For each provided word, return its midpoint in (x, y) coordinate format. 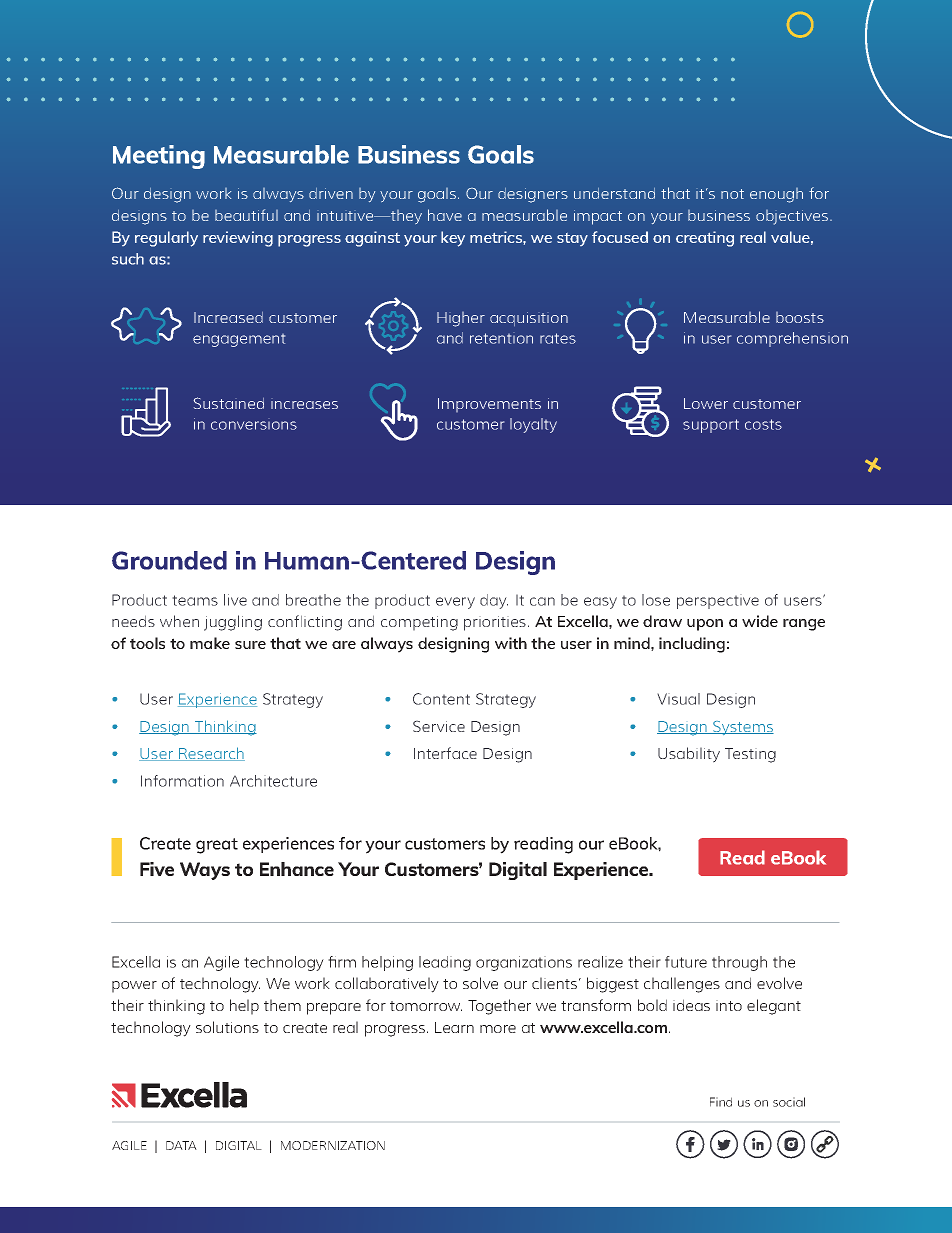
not (732, 194)
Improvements (489, 405)
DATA (181, 1145)
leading (445, 963)
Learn (454, 1027)
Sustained (229, 403)
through (739, 963)
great (217, 846)
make (210, 643)
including (692, 645)
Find (721, 1102)
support (711, 426)
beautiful (246, 215)
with (511, 643)
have (445, 215)
